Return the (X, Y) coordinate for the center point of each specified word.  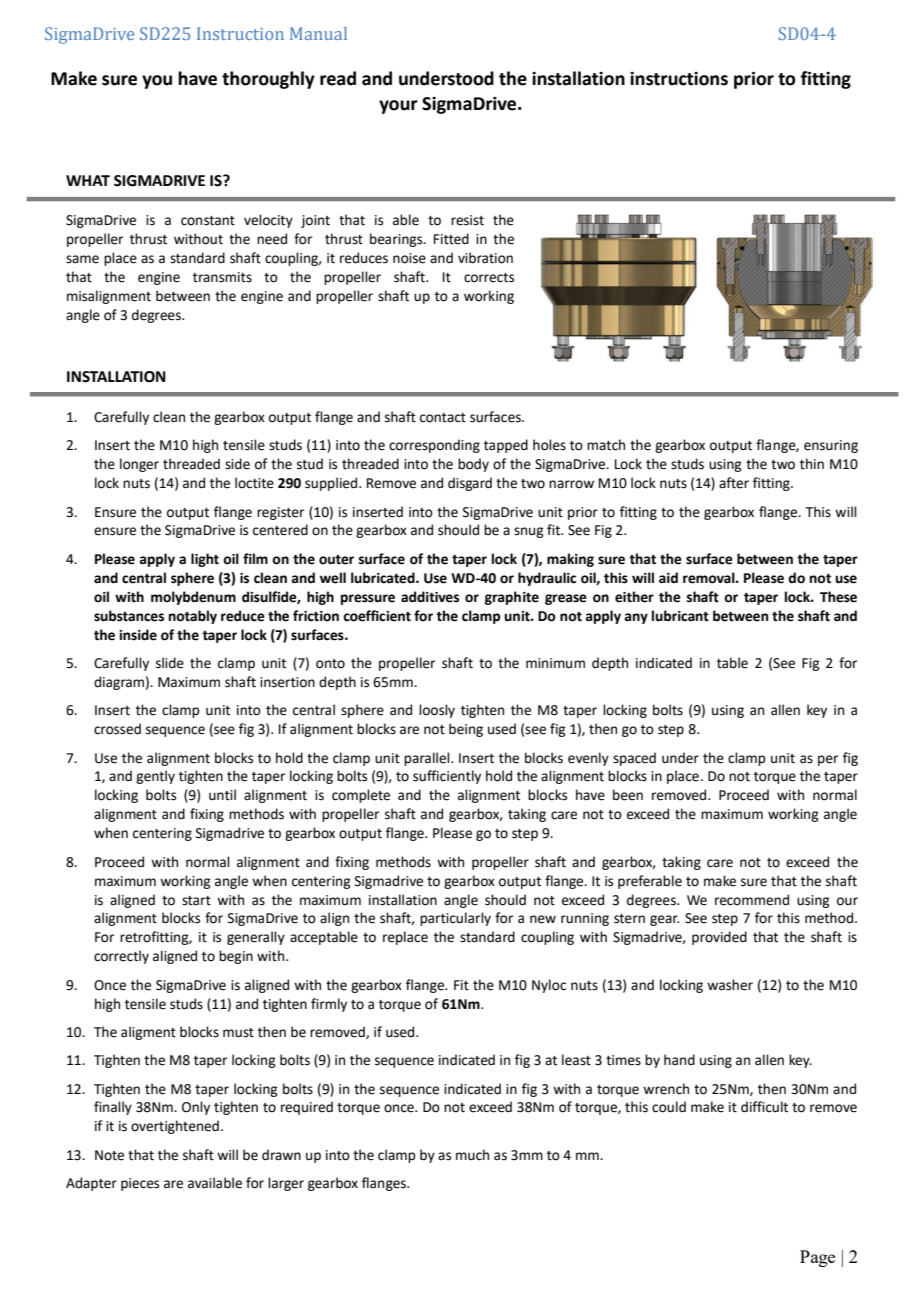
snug (528, 532)
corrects (489, 278)
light (205, 560)
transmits (222, 277)
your (398, 107)
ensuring (831, 446)
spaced (634, 759)
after (734, 483)
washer (730, 985)
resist (467, 220)
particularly (455, 919)
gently (155, 777)
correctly (121, 957)
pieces (140, 1184)
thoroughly (268, 80)
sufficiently (447, 777)
